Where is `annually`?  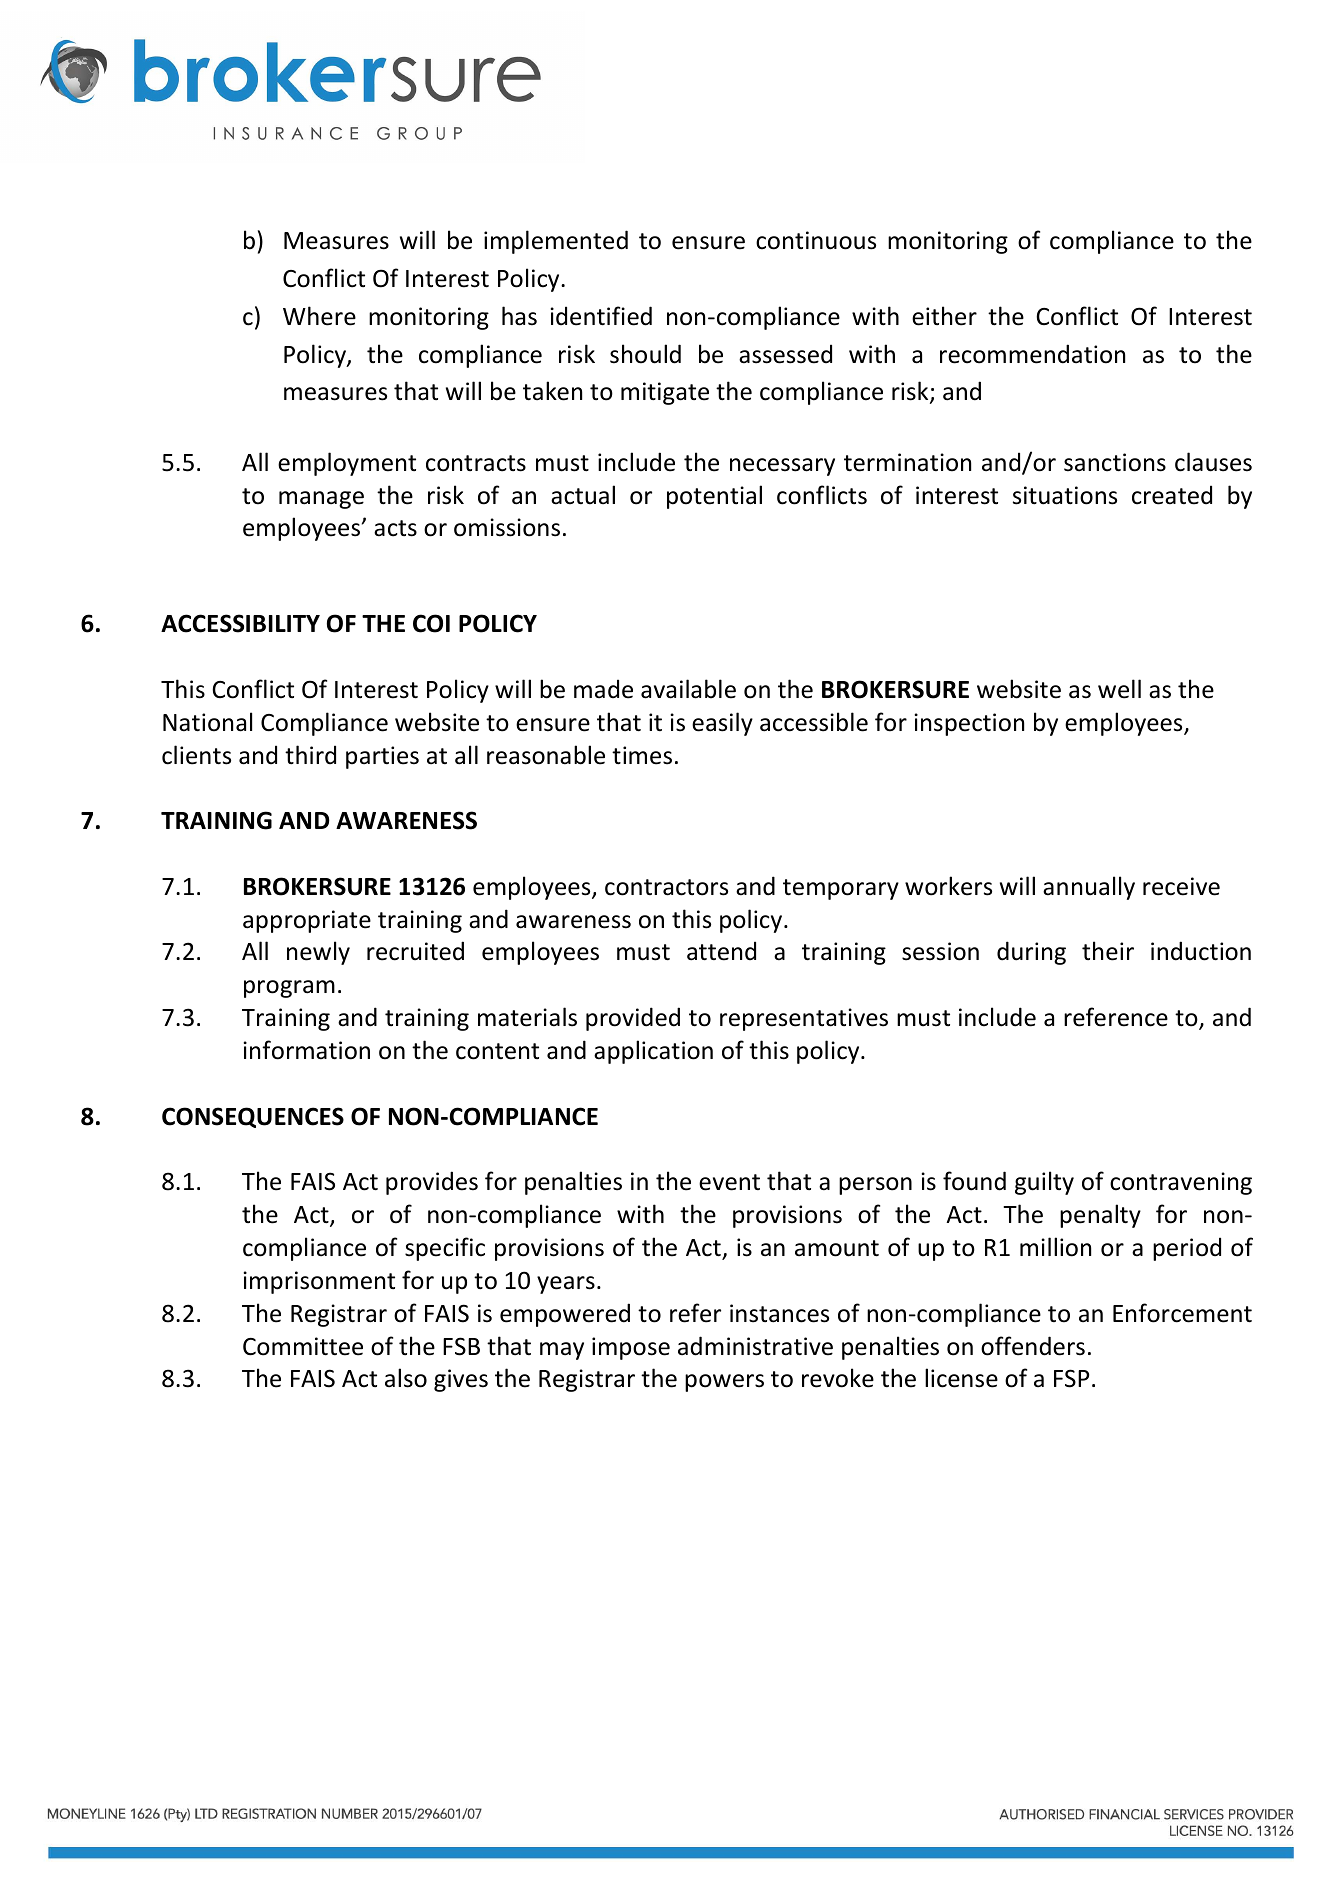 annually is located at coordinates (1089, 888).
